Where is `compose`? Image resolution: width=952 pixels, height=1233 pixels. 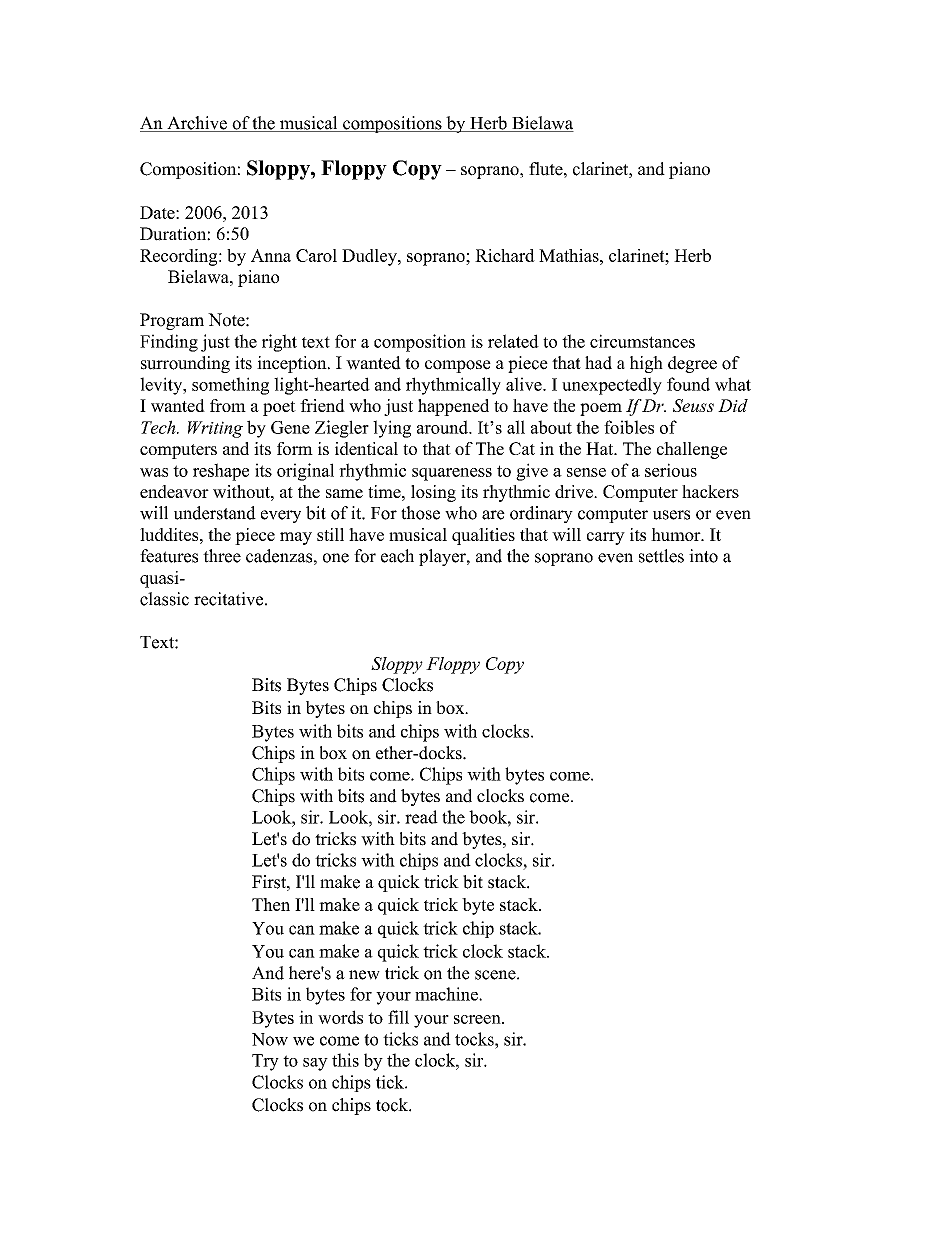 compose is located at coordinates (458, 366).
